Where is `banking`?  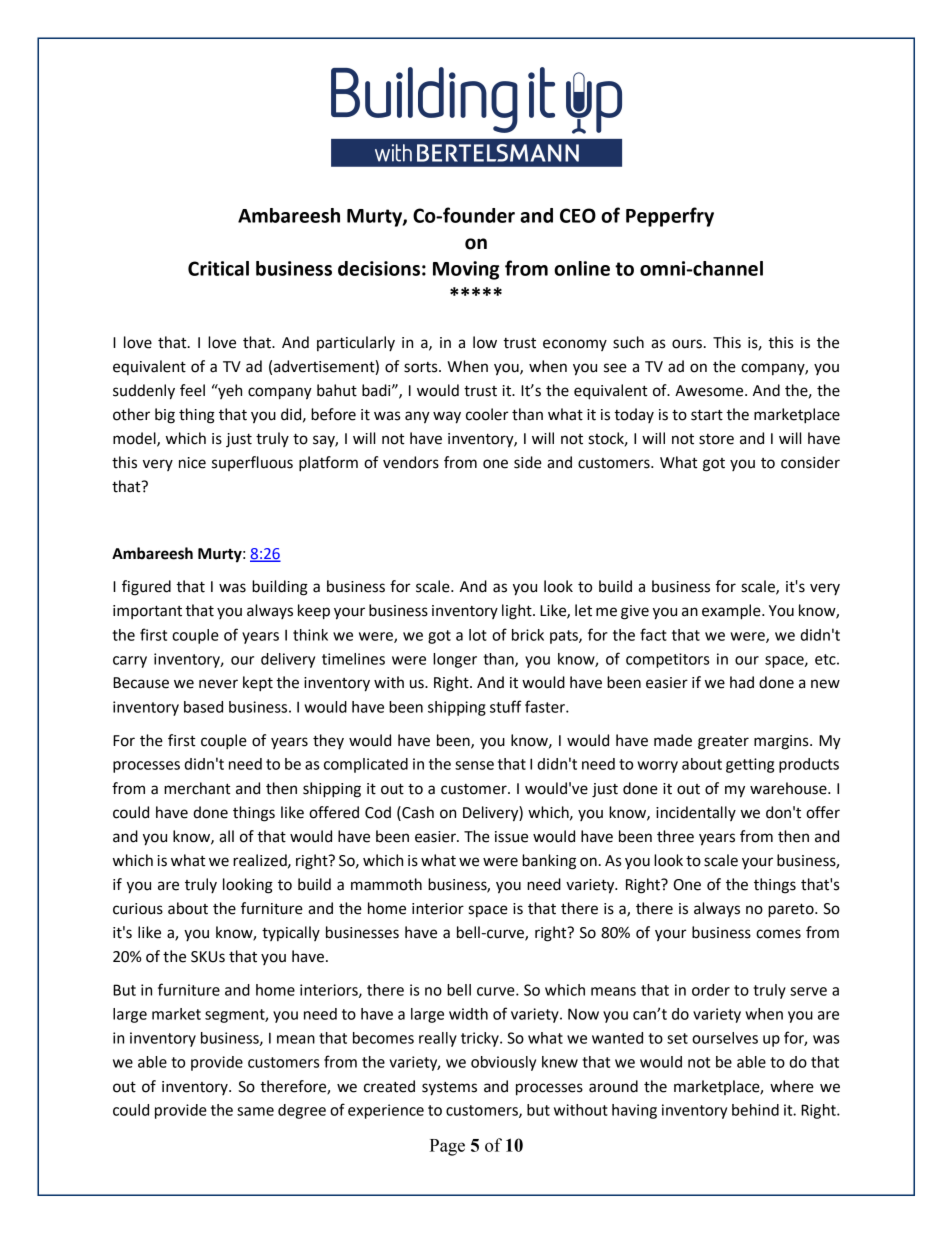
banking is located at coordinates (549, 862).
